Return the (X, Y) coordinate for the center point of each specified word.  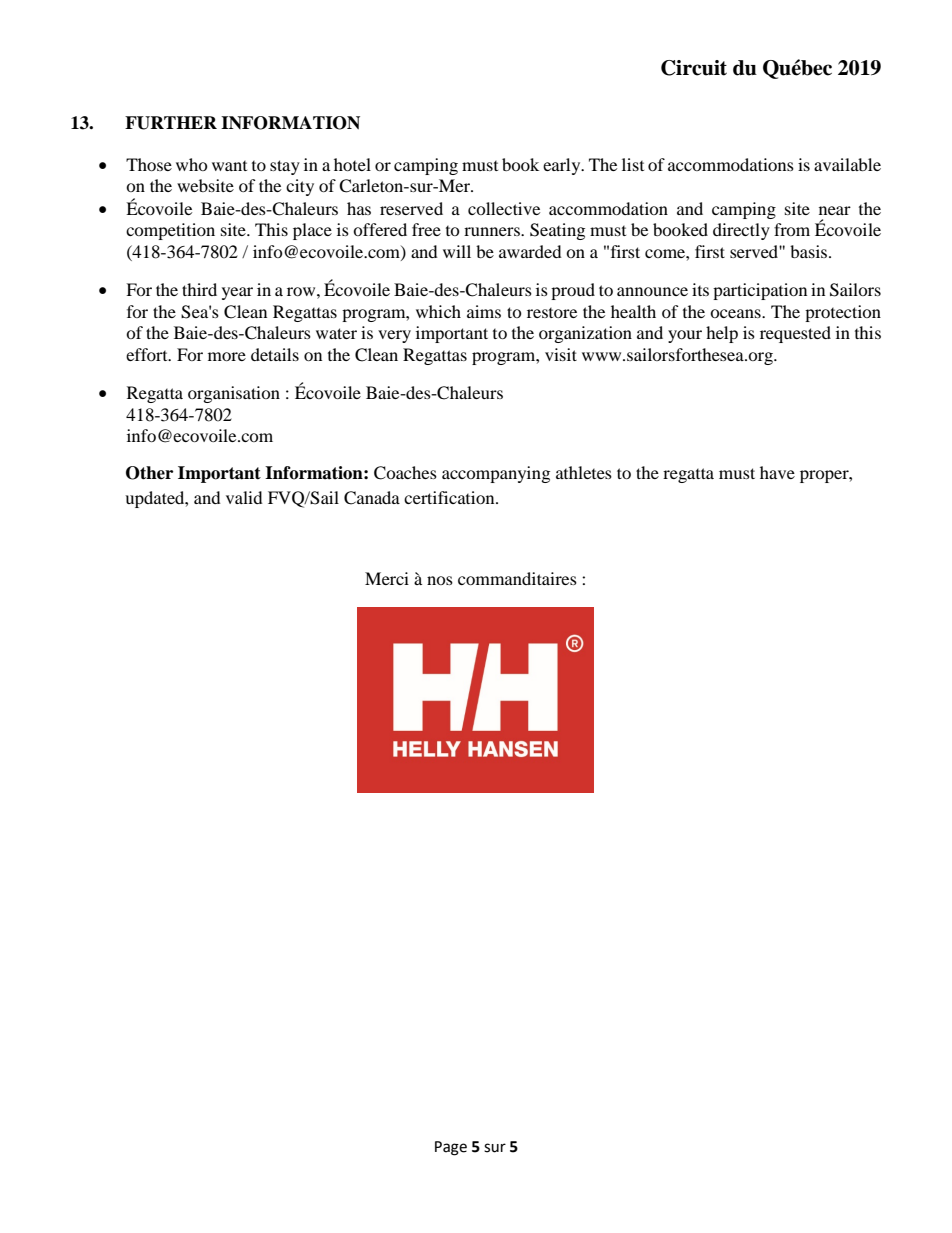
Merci (387, 578)
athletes (584, 472)
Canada (372, 498)
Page (451, 1148)
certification (450, 497)
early (563, 166)
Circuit (694, 68)
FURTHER (171, 123)
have (777, 472)
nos (440, 580)
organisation (234, 394)
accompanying (496, 474)
